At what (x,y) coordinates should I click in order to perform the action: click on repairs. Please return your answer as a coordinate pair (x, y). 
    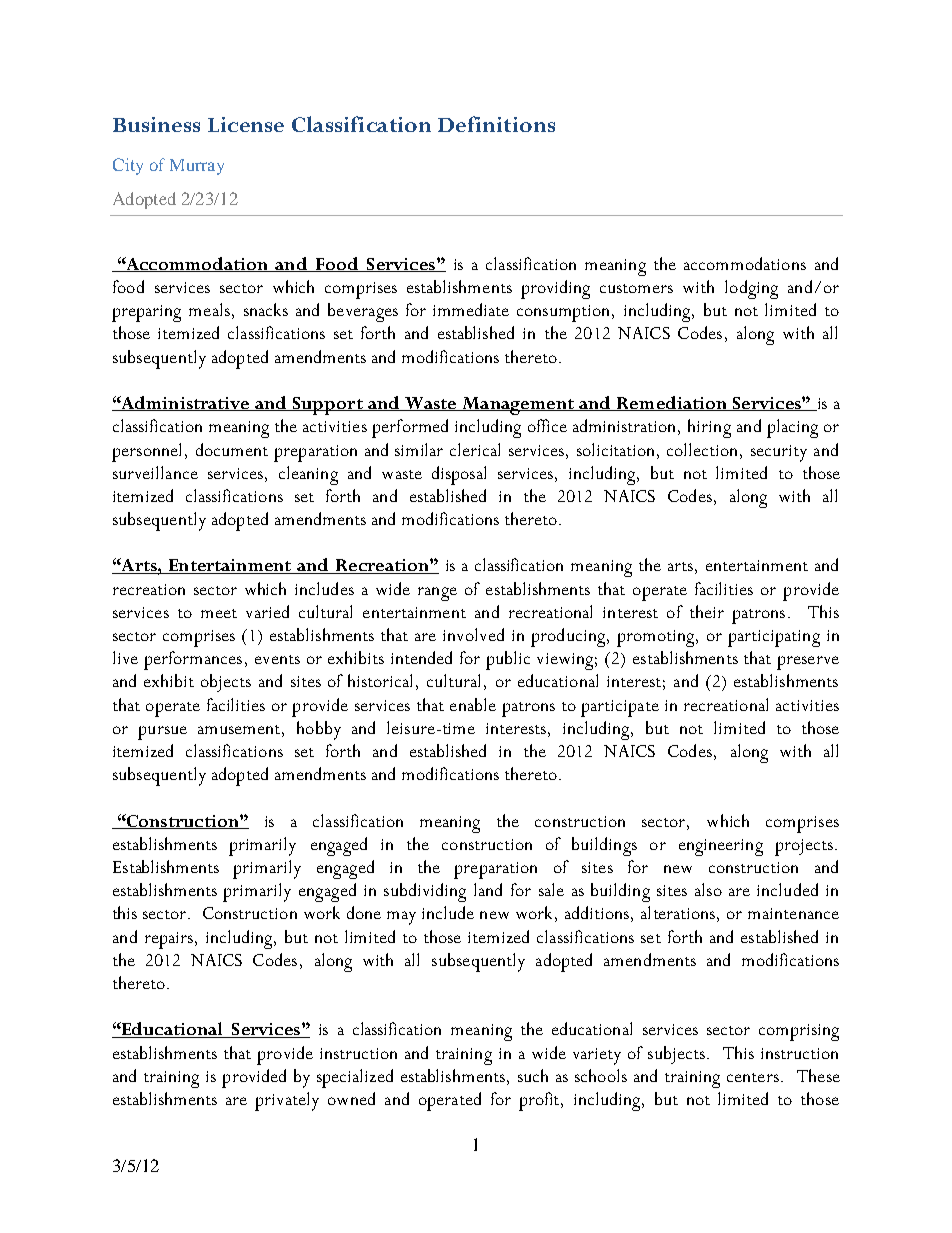
    Looking at the image, I should click on (169, 940).
